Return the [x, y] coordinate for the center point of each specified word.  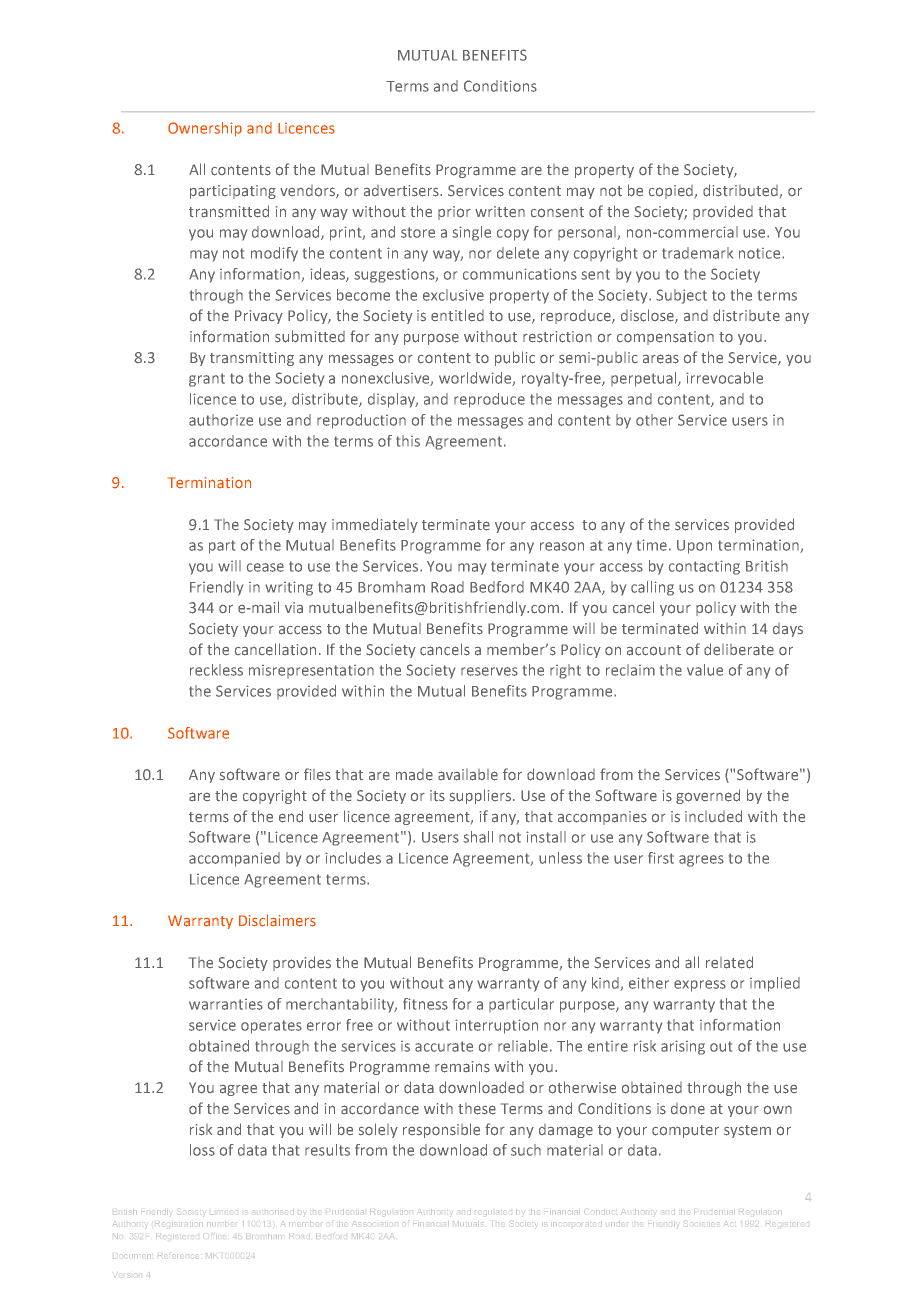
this [408, 441]
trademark [697, 253]
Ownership [205, 129]
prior [454, 213]
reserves [489, 671]
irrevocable [724, 378]
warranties [226, 1004]
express [700, 986]
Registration [179, 1225]
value [705, 670]
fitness [425, 1004]
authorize [221, 420]
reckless [216, 670]
